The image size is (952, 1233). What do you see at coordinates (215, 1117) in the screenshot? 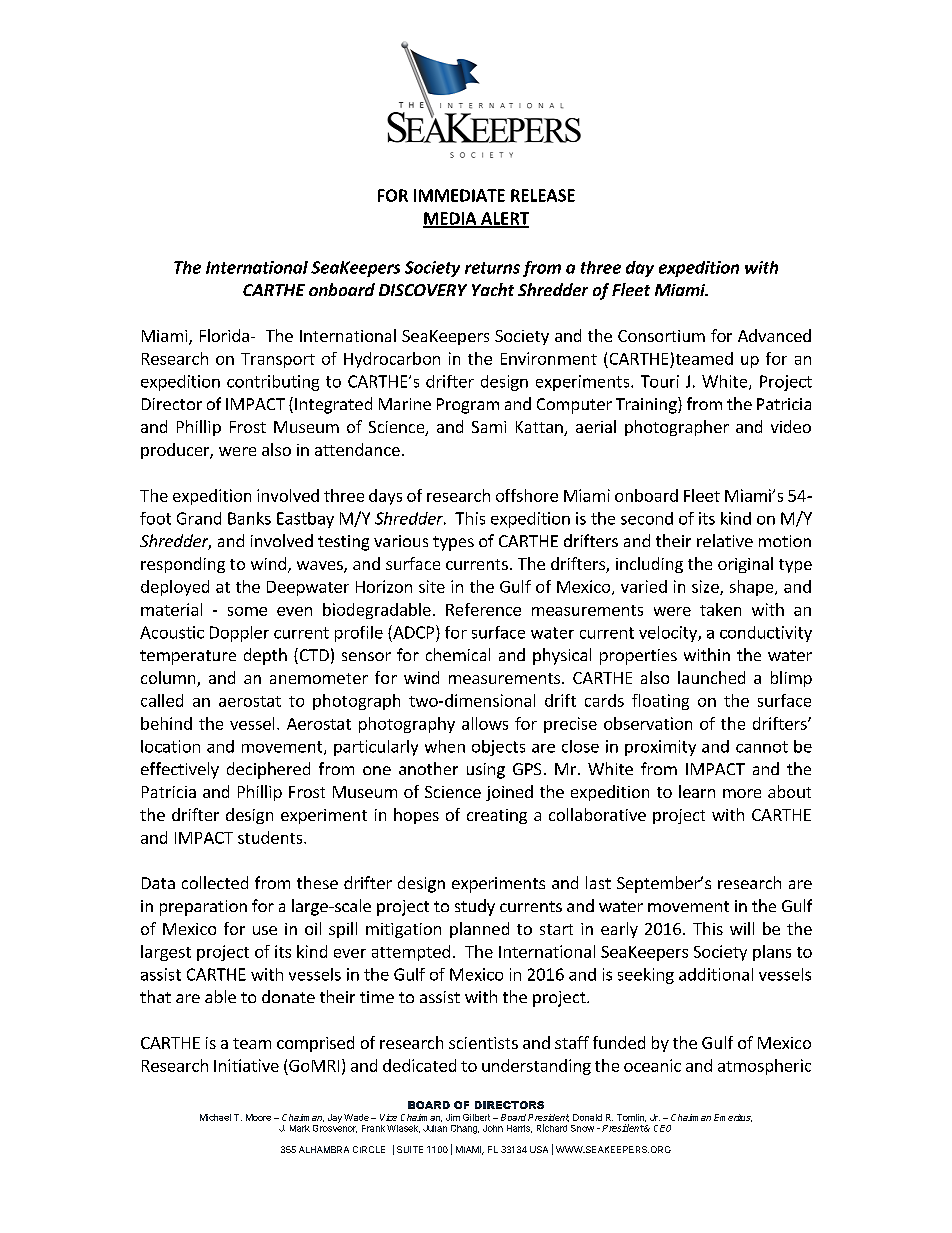
I see `Michael` at bounding box center [215, 1117].
